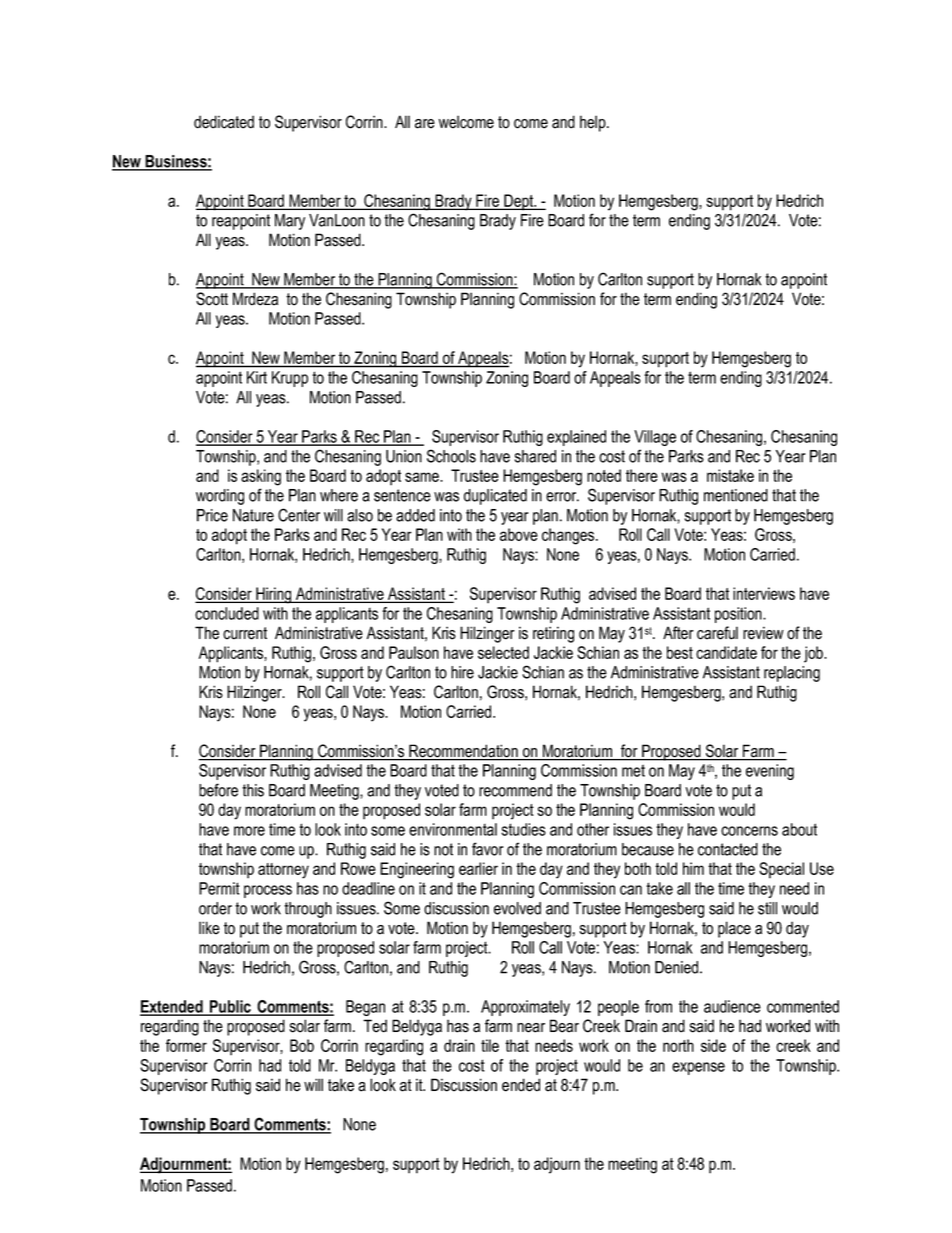 The height and width of the screenshot is (1233, 952). I want to click on shared, so click(535, 456).
